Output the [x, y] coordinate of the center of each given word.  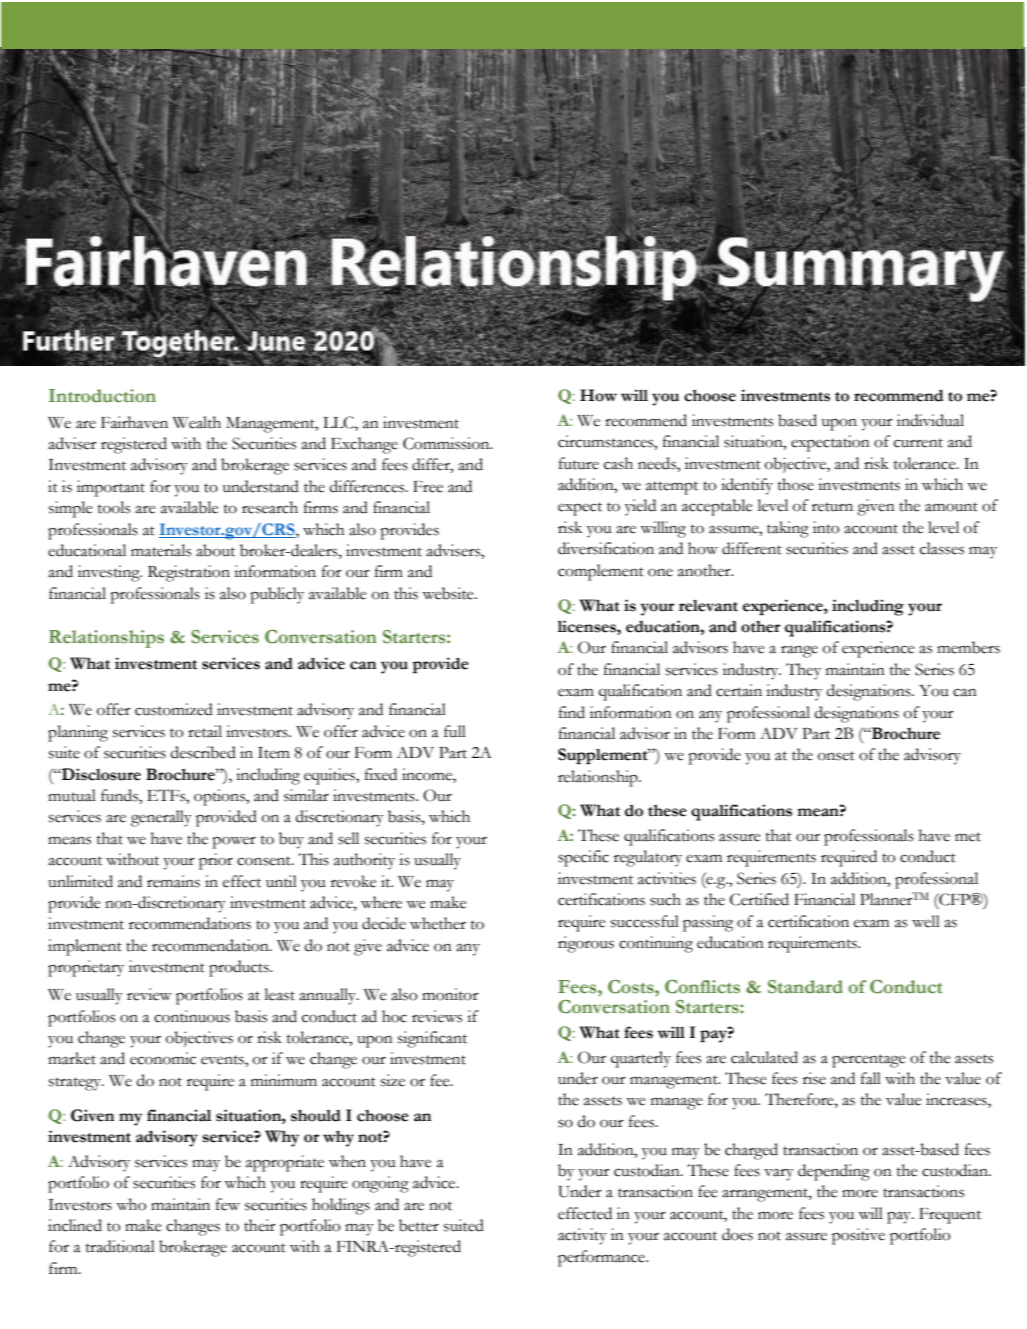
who [131, 1204]
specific [583, 858]
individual [930, 420]
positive [858, 1236]
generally [161, 818]
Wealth [197, 422]
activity [582, 1236]
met [968, 837]
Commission [447, 443]
